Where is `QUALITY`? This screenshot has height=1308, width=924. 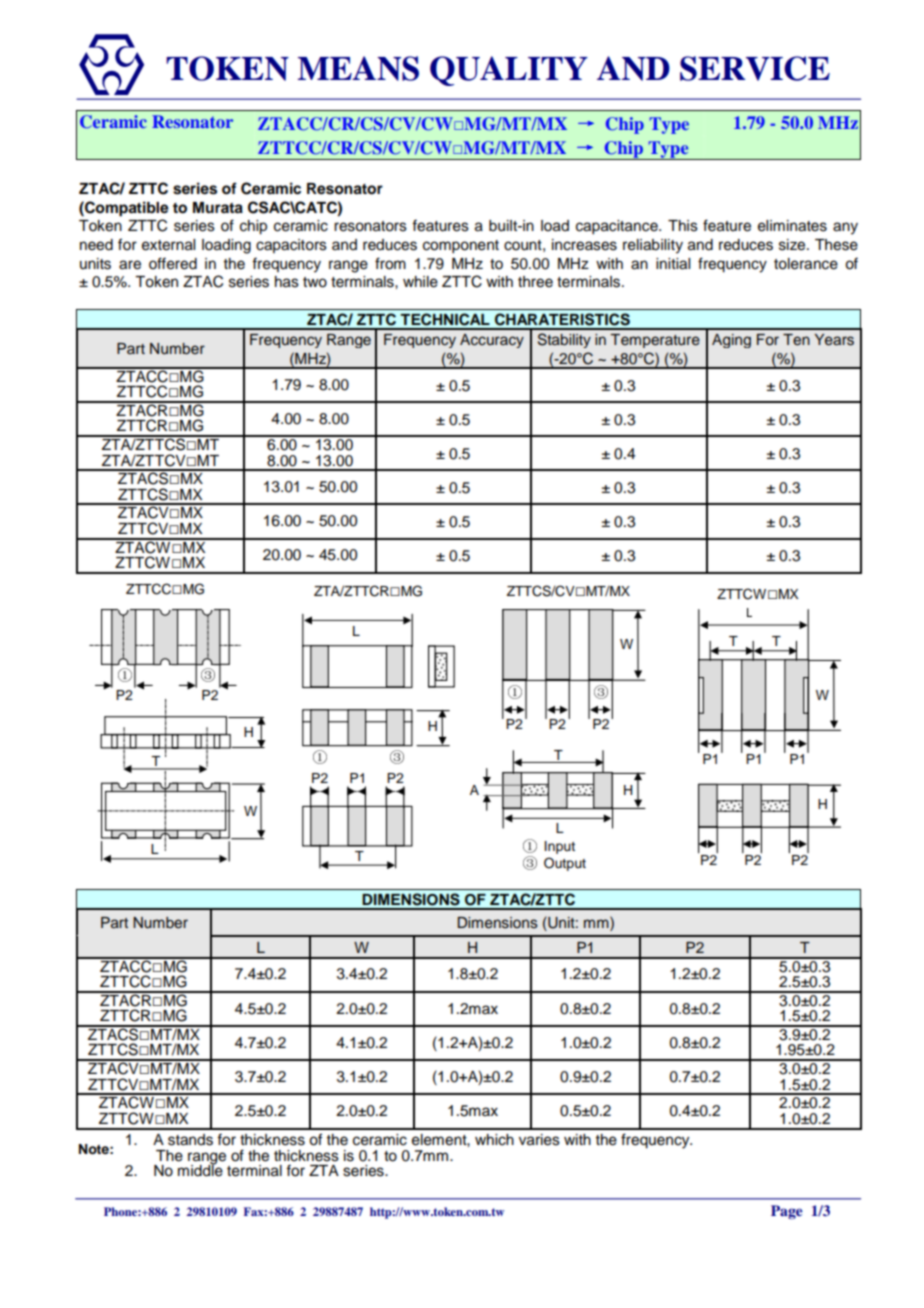 QUALITY is located at coordinates (509, 71).
